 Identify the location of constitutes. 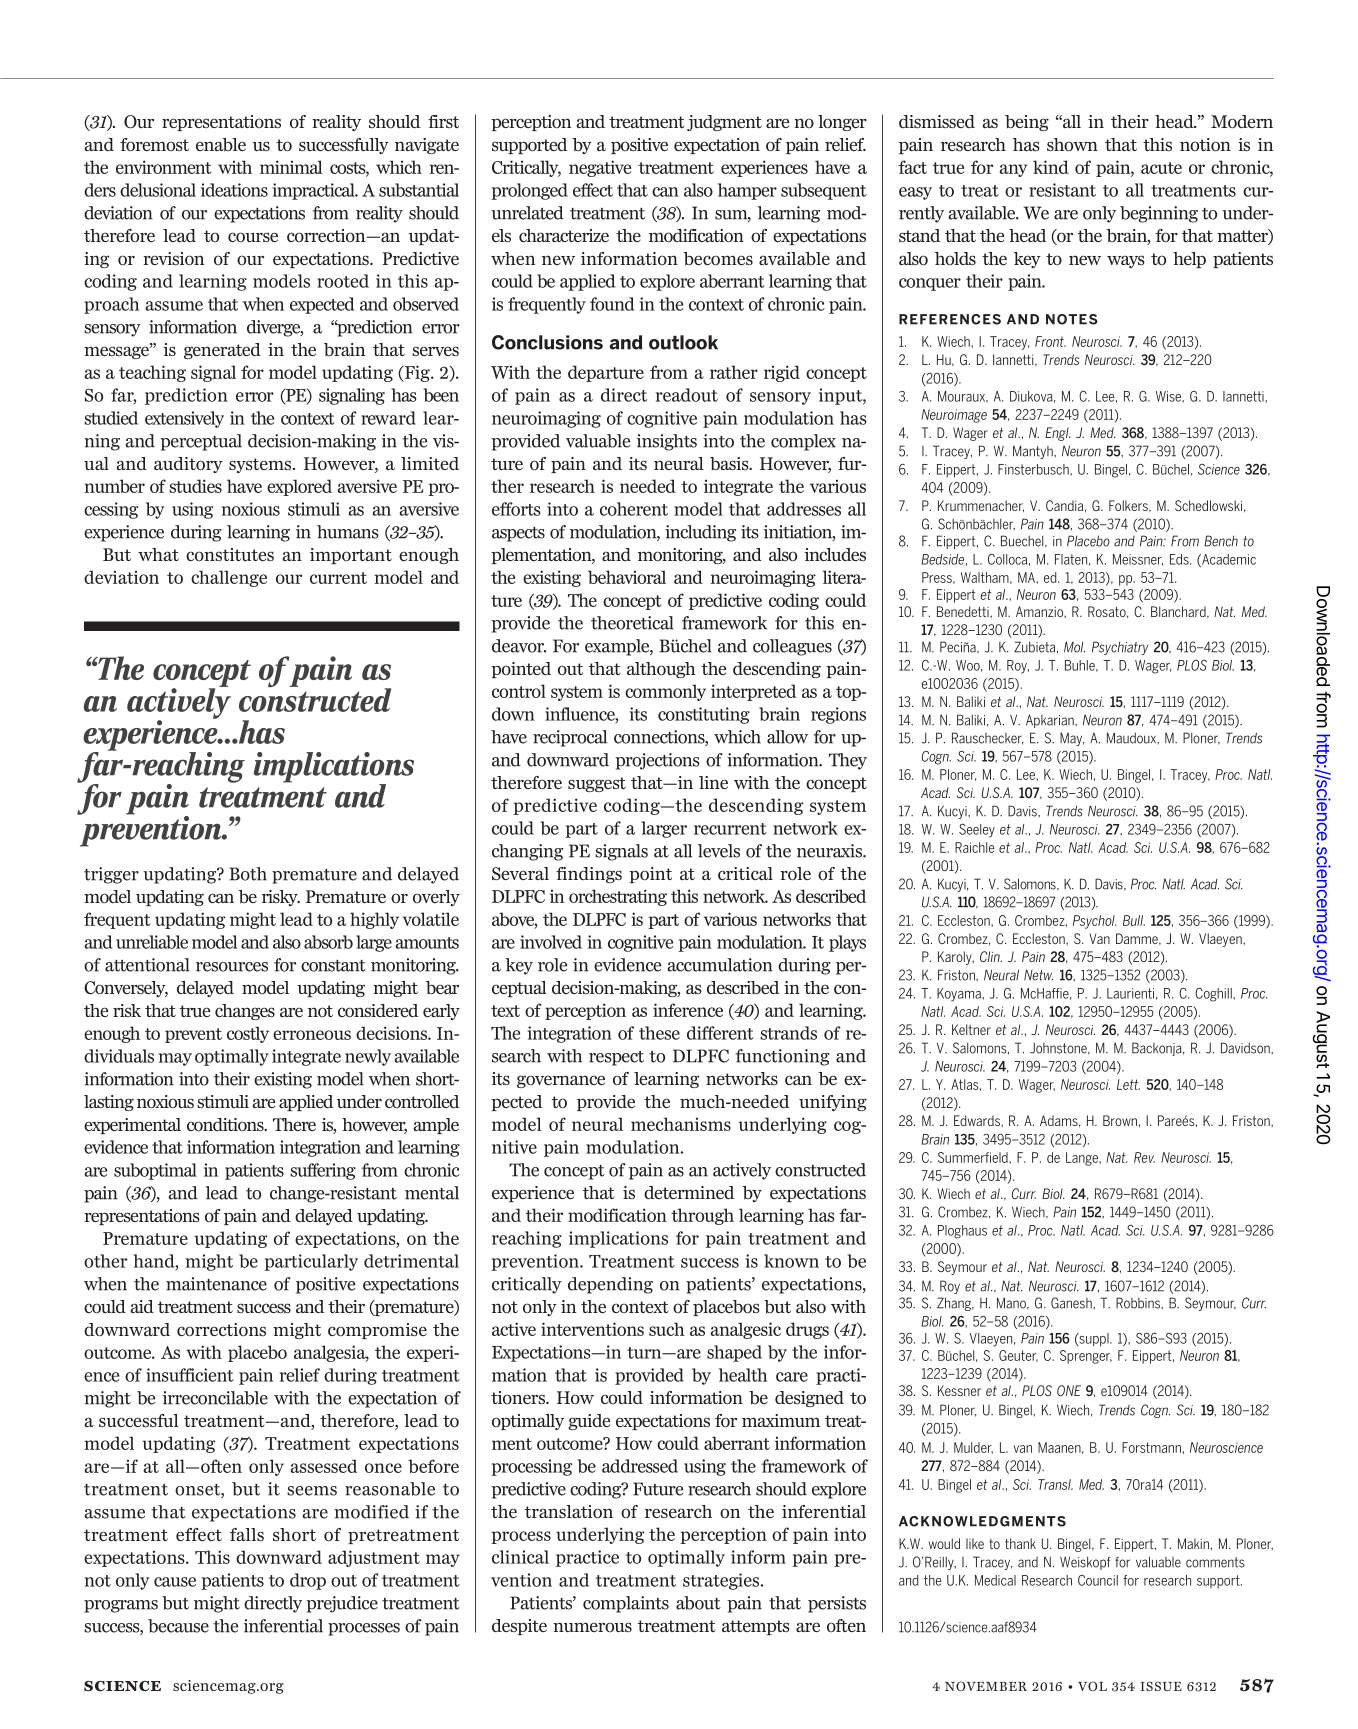
(230, 555).
